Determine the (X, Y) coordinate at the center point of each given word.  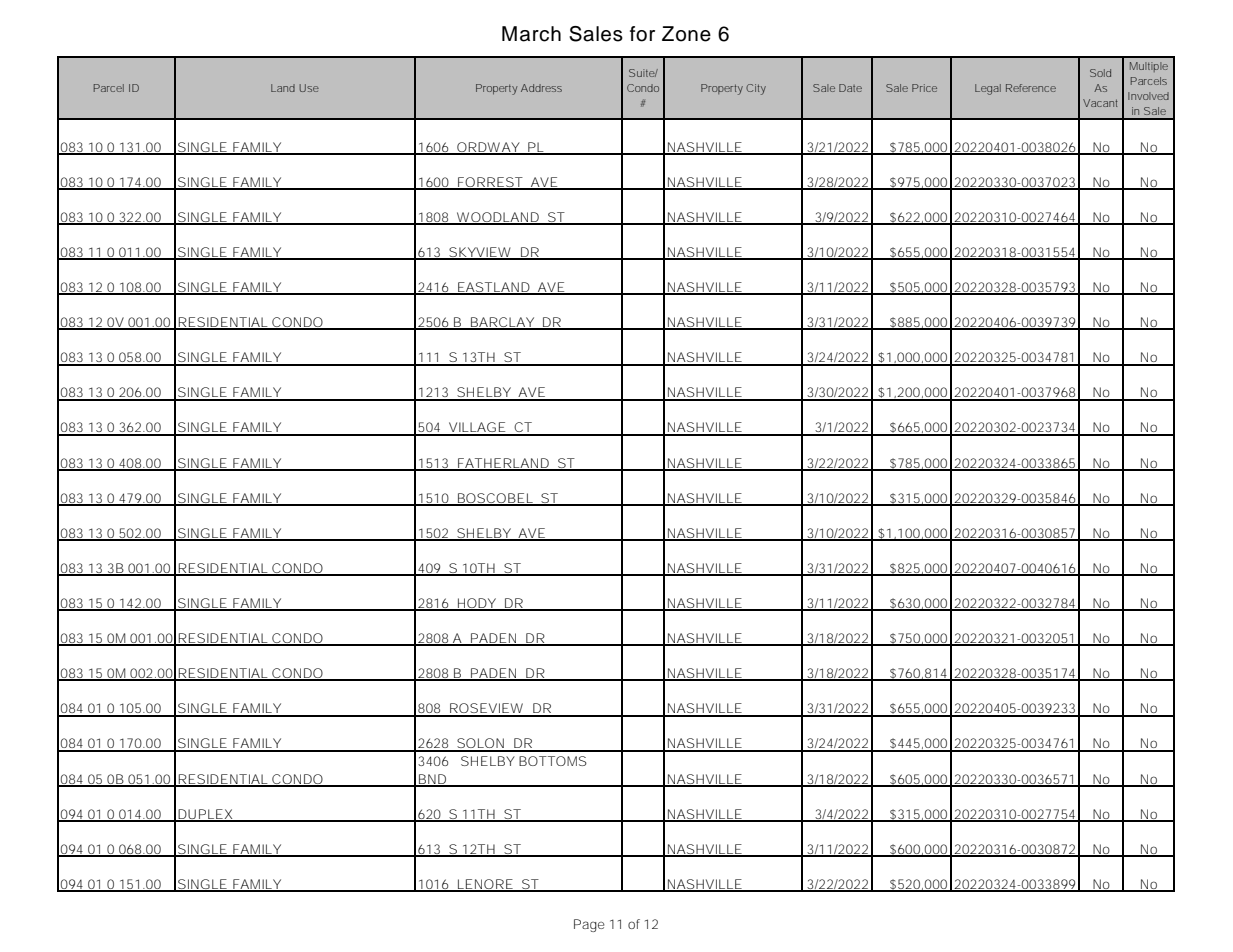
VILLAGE (477, 428)
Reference (1031, 88)
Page (589, 925)
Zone (686, 34)
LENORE (484, 885)
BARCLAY (502, 323)
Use (309, 88)
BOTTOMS (553, 761)
